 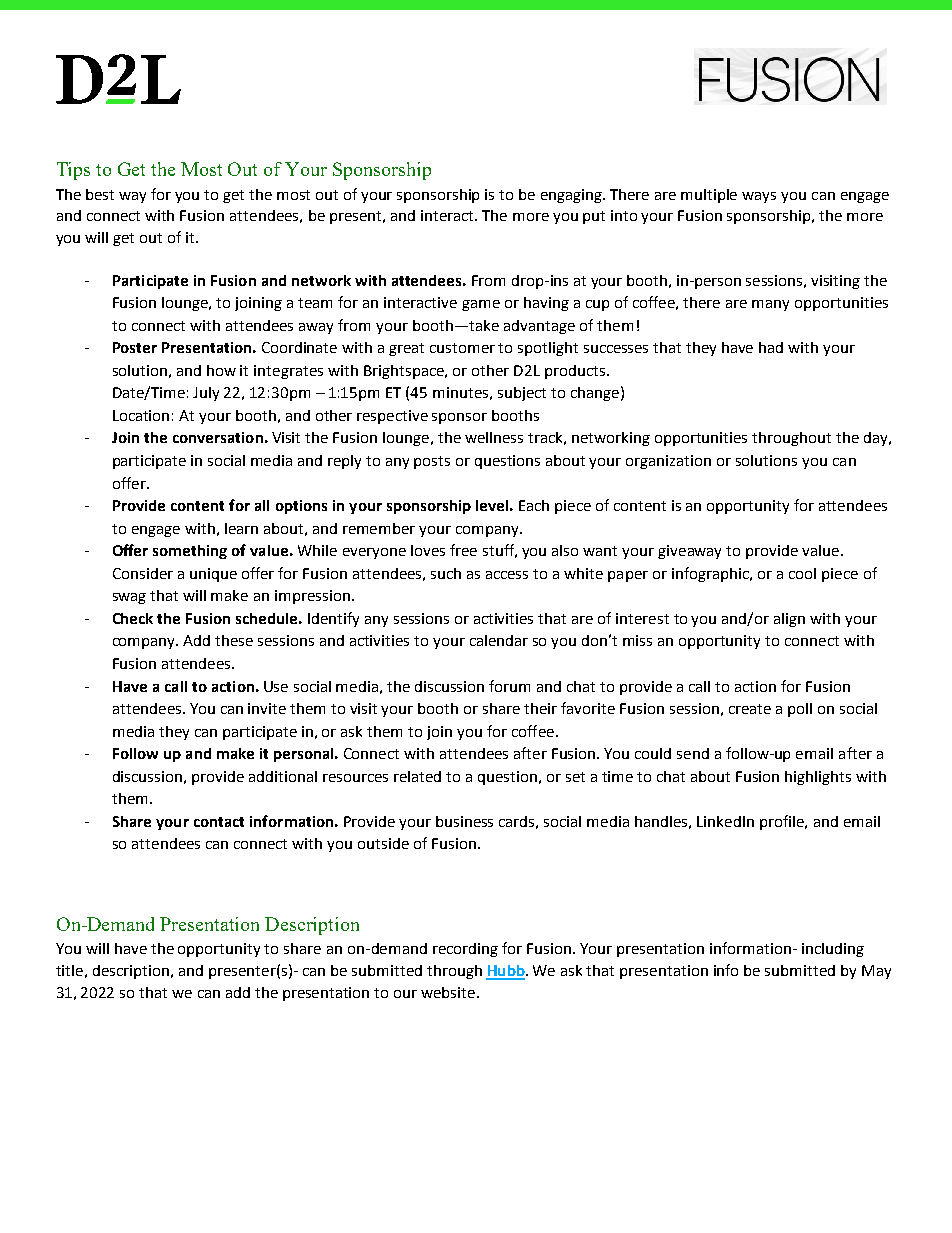 I want to click on engaging, so click(x=572, y=196).
